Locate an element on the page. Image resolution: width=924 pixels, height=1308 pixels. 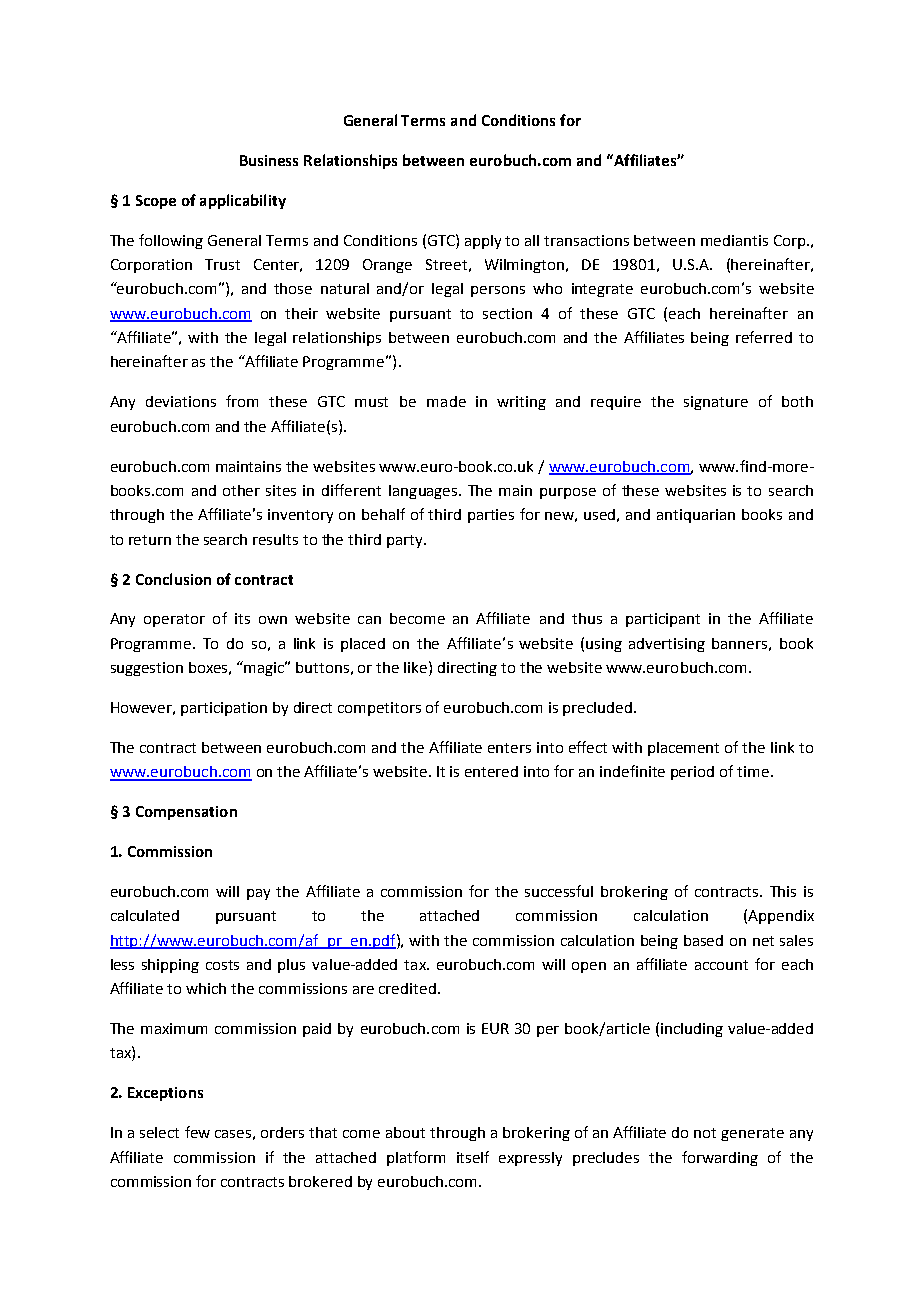
few is located at coordinates (197, 1132).
